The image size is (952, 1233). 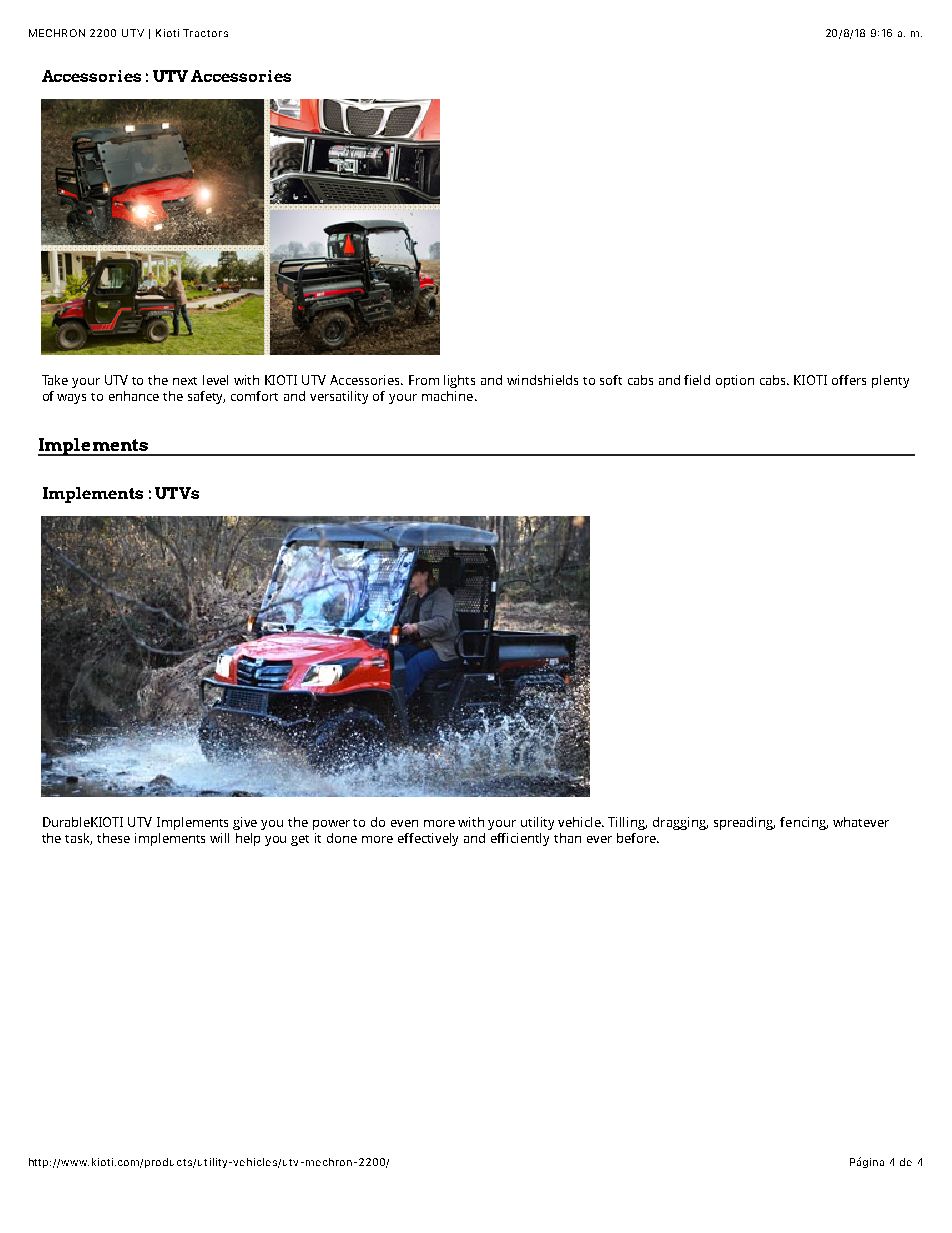 What do you see at coordinates (744, 823) in the document?
I see `spreading` at bounding box center [744, 823].
